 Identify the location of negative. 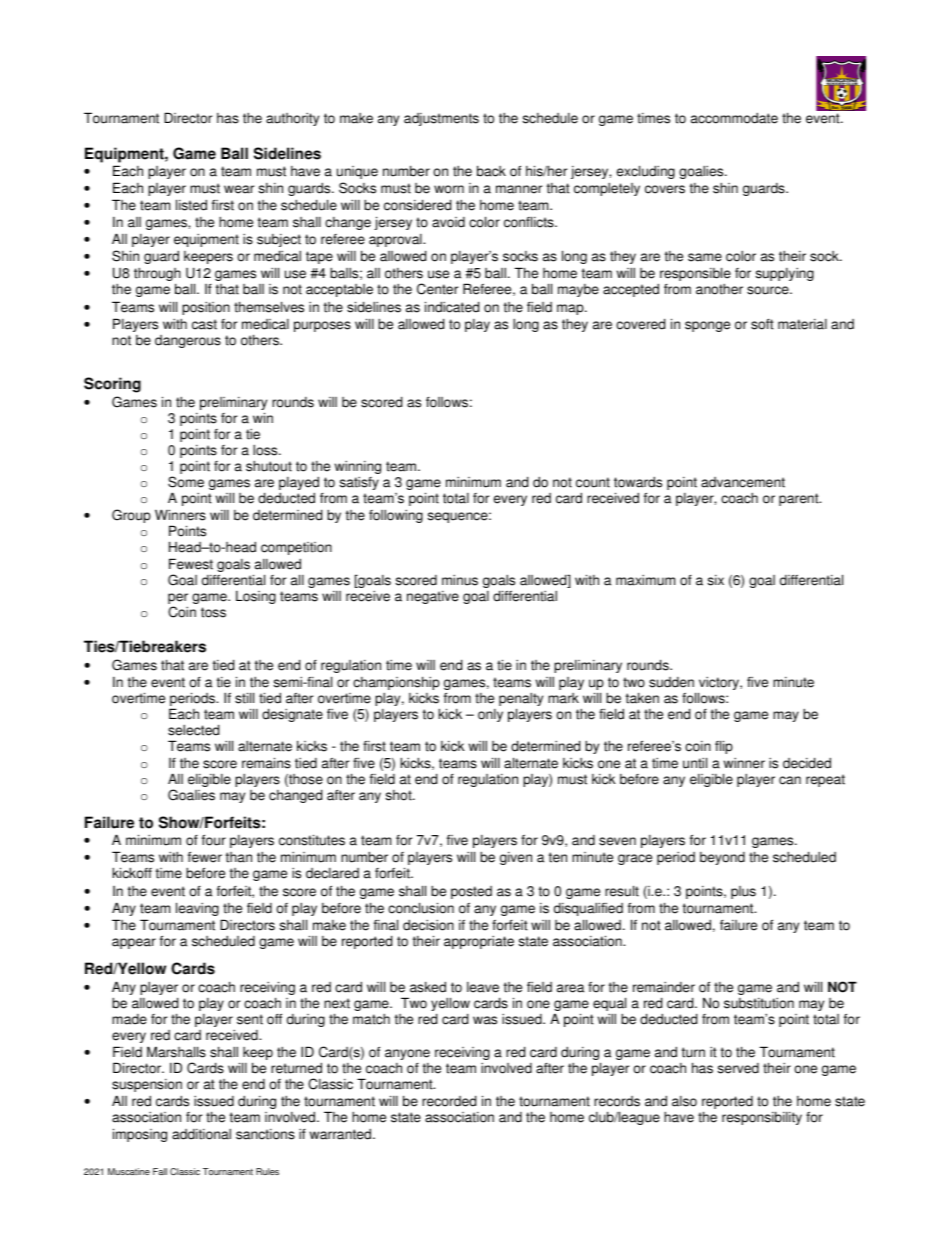
(433, 597).
